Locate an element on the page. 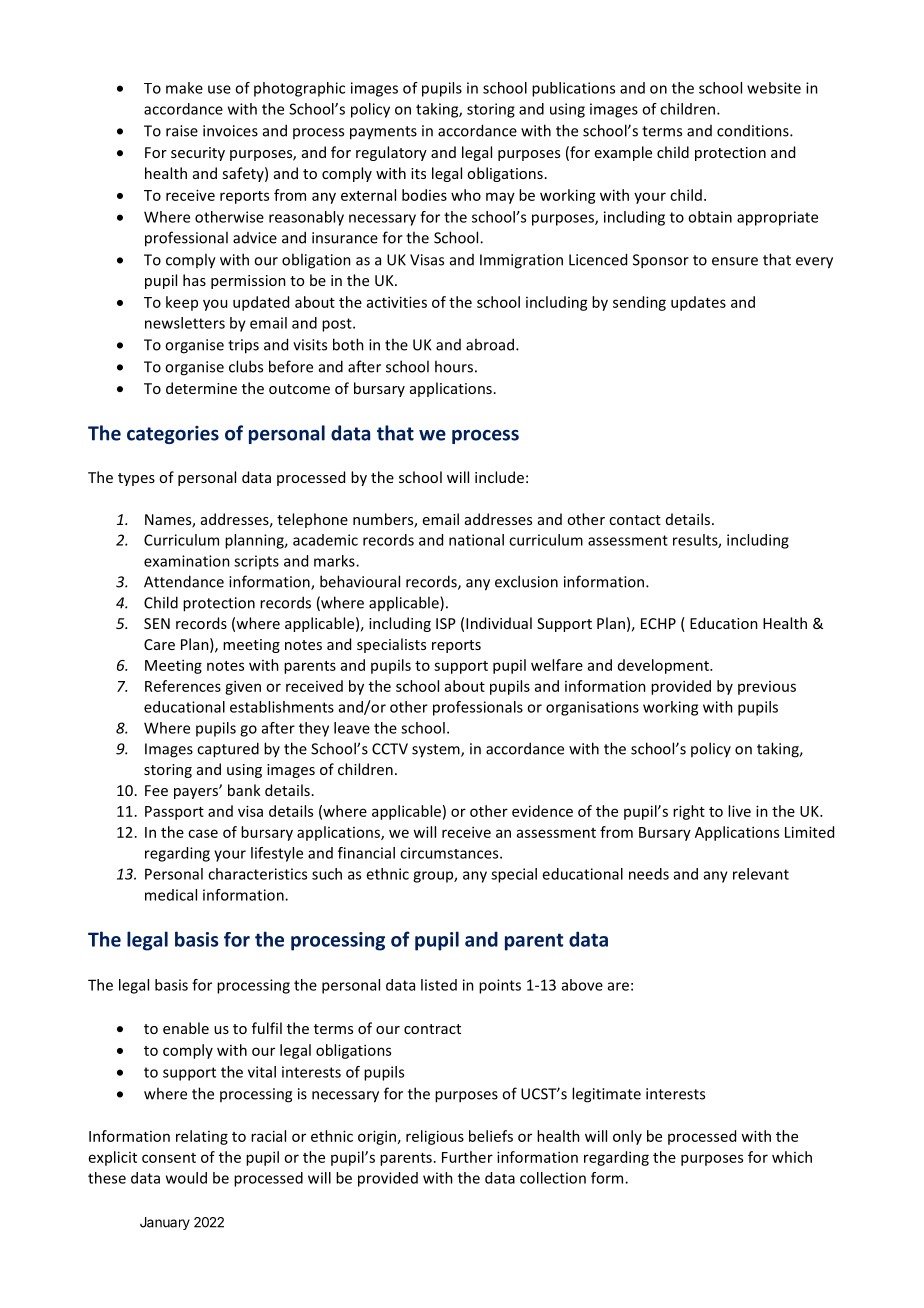 The height and width of the document is (1308, 924). relevant is located at coordinates (761, 874).
